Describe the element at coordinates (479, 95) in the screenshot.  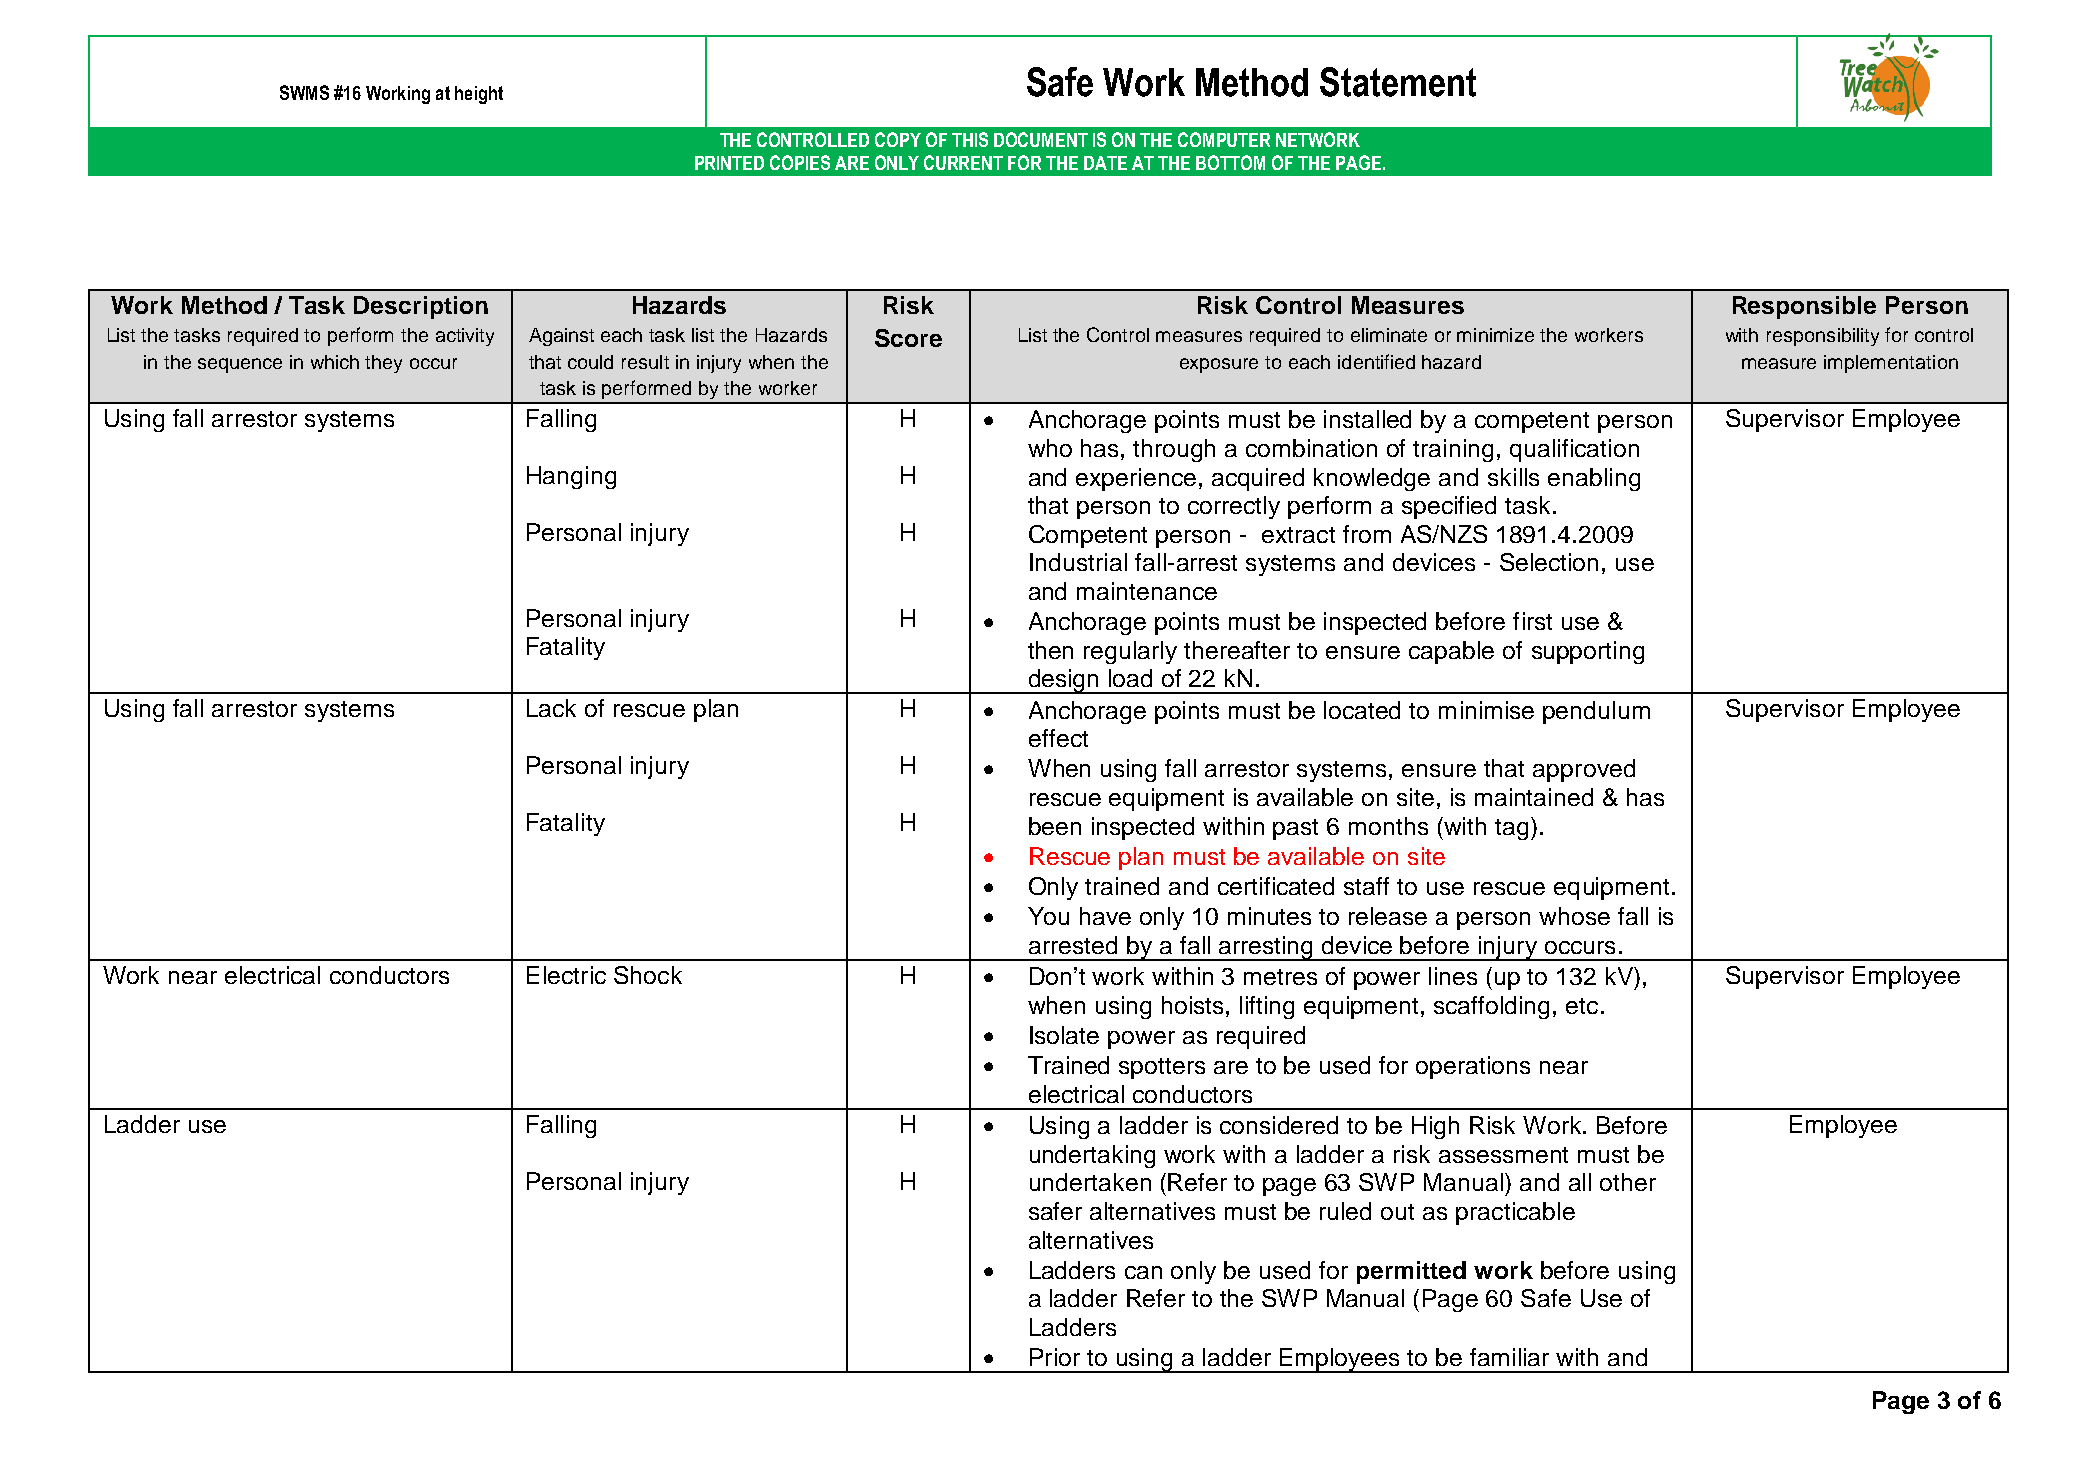
I see `height` at that location.
